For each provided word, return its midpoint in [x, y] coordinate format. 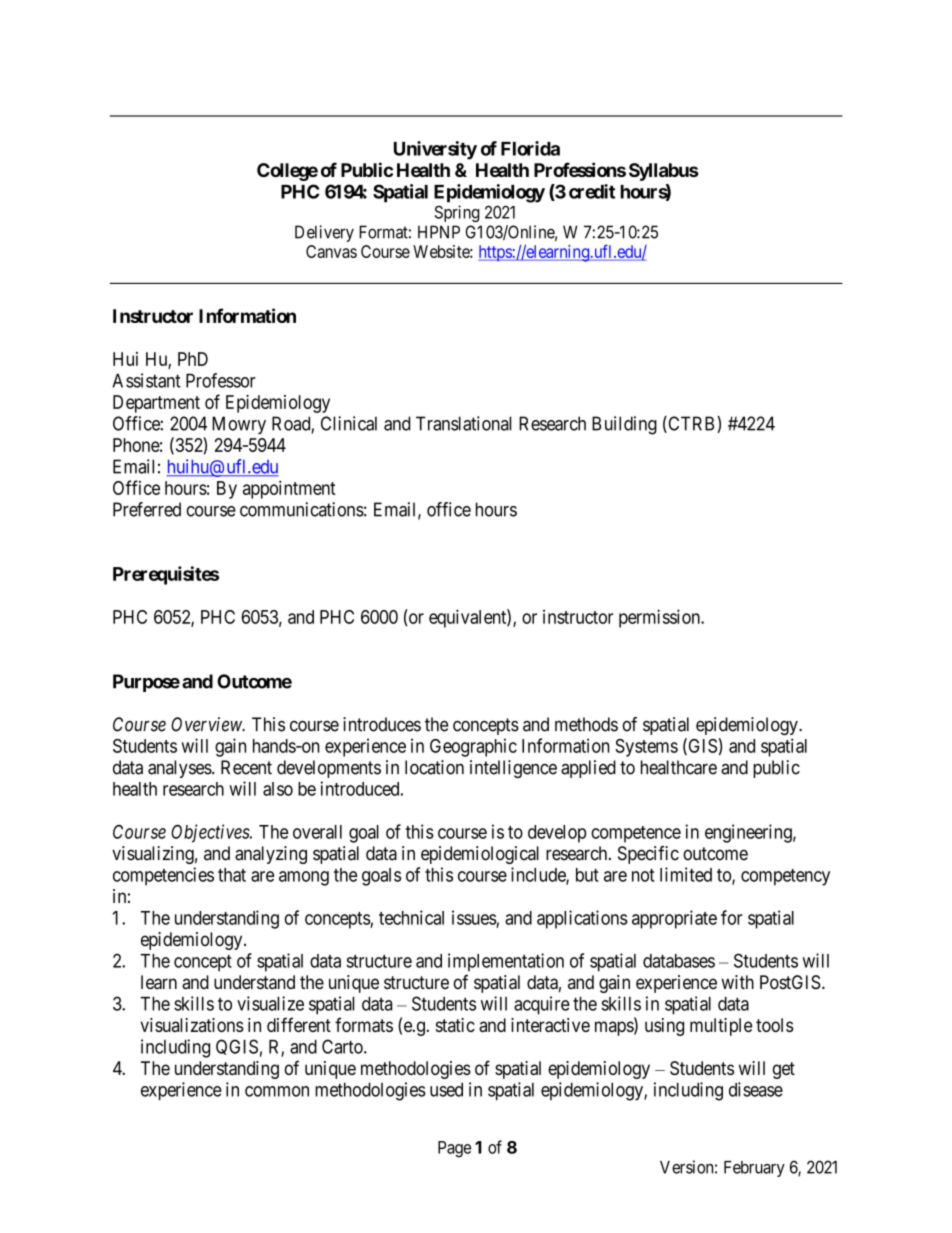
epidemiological [480, 855]
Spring [457, 213]
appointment [289, 489]
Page [454, 1149]
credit [592, 191]
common [277, 1091]
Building [624, 425]
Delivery [324, 233]
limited [686, 874]
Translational [463, 423]
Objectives [211, 833]
